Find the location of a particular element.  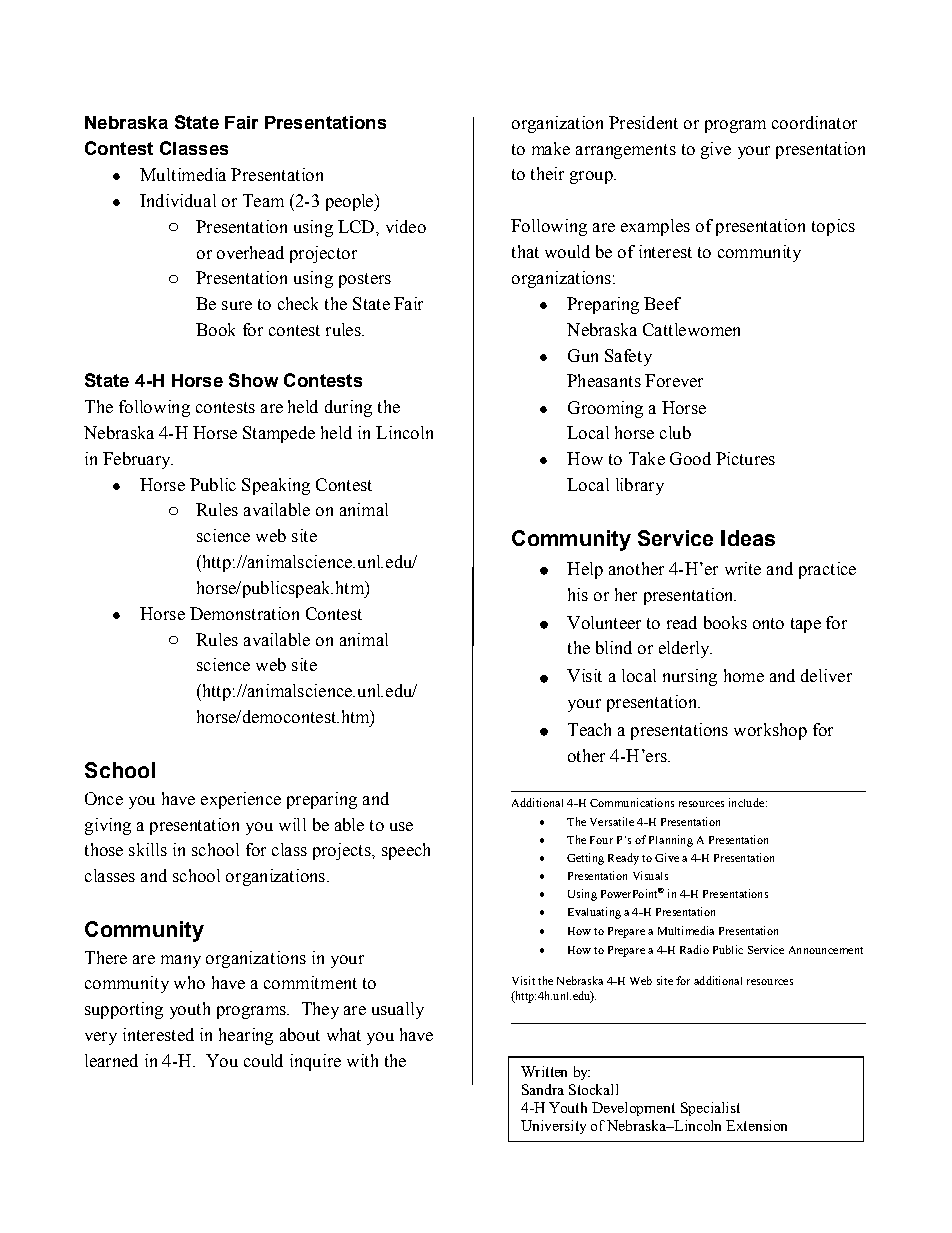

Demonstration is located at coordinates (244, 613).
